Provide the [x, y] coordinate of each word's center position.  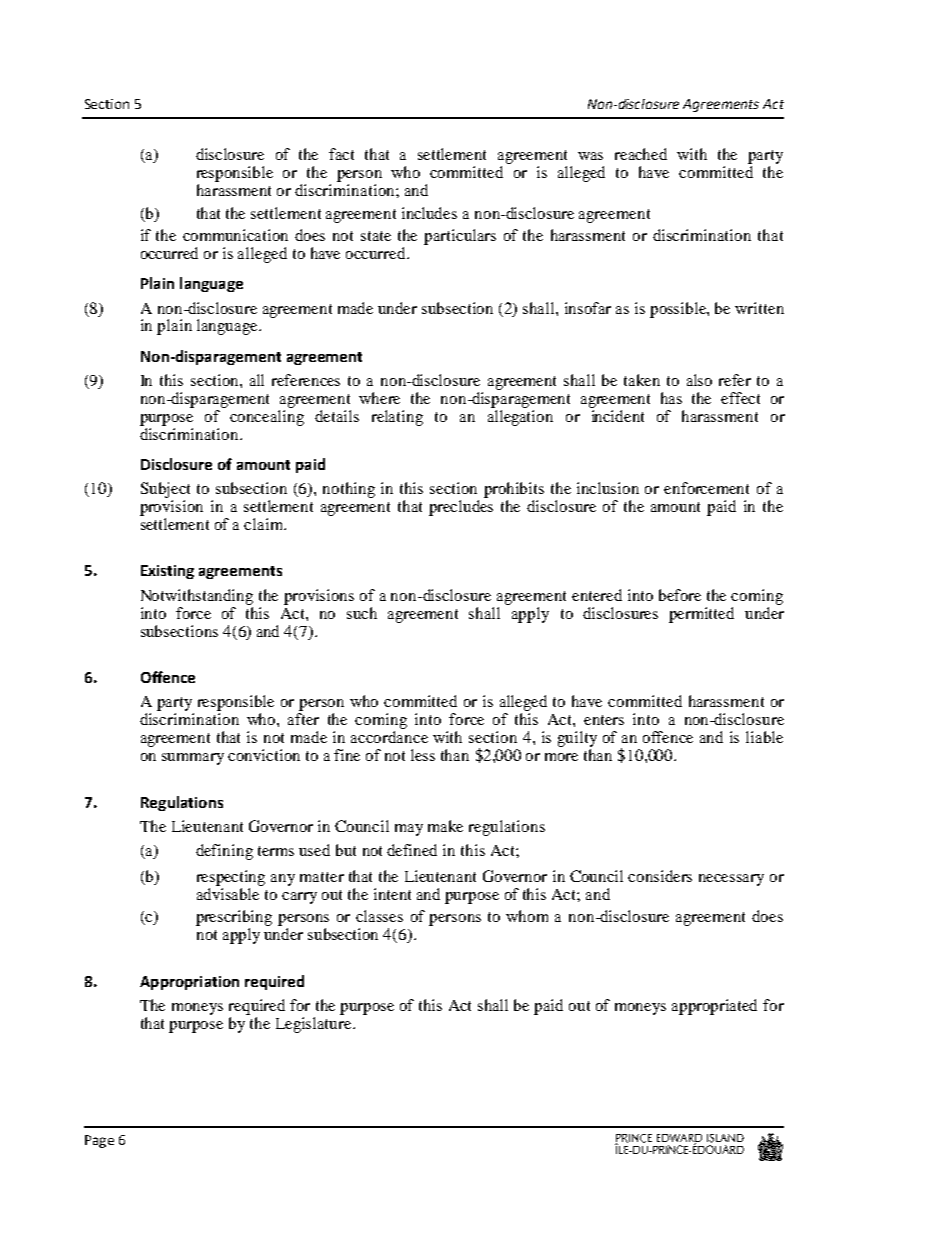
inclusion [608, 488]
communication [235, 235]
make [445, 826]
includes [429, 213]
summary [193, 759]
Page [99, 1141]
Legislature [315, 1025]
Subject [165, 490]
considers [660, 876]
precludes [461, 508]
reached [641, 154]
